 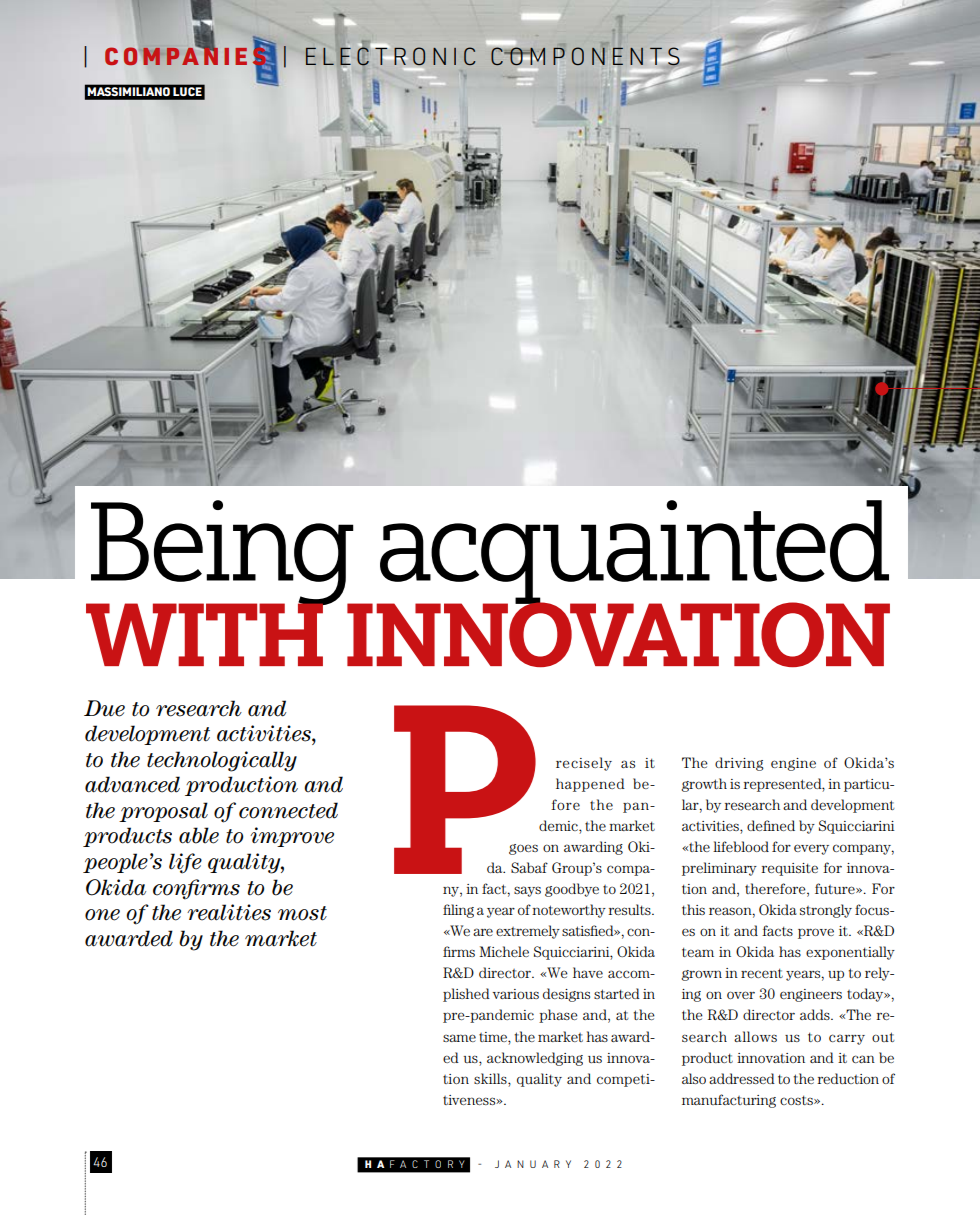 I want to click on costs, so click(x=797, y=1100).
